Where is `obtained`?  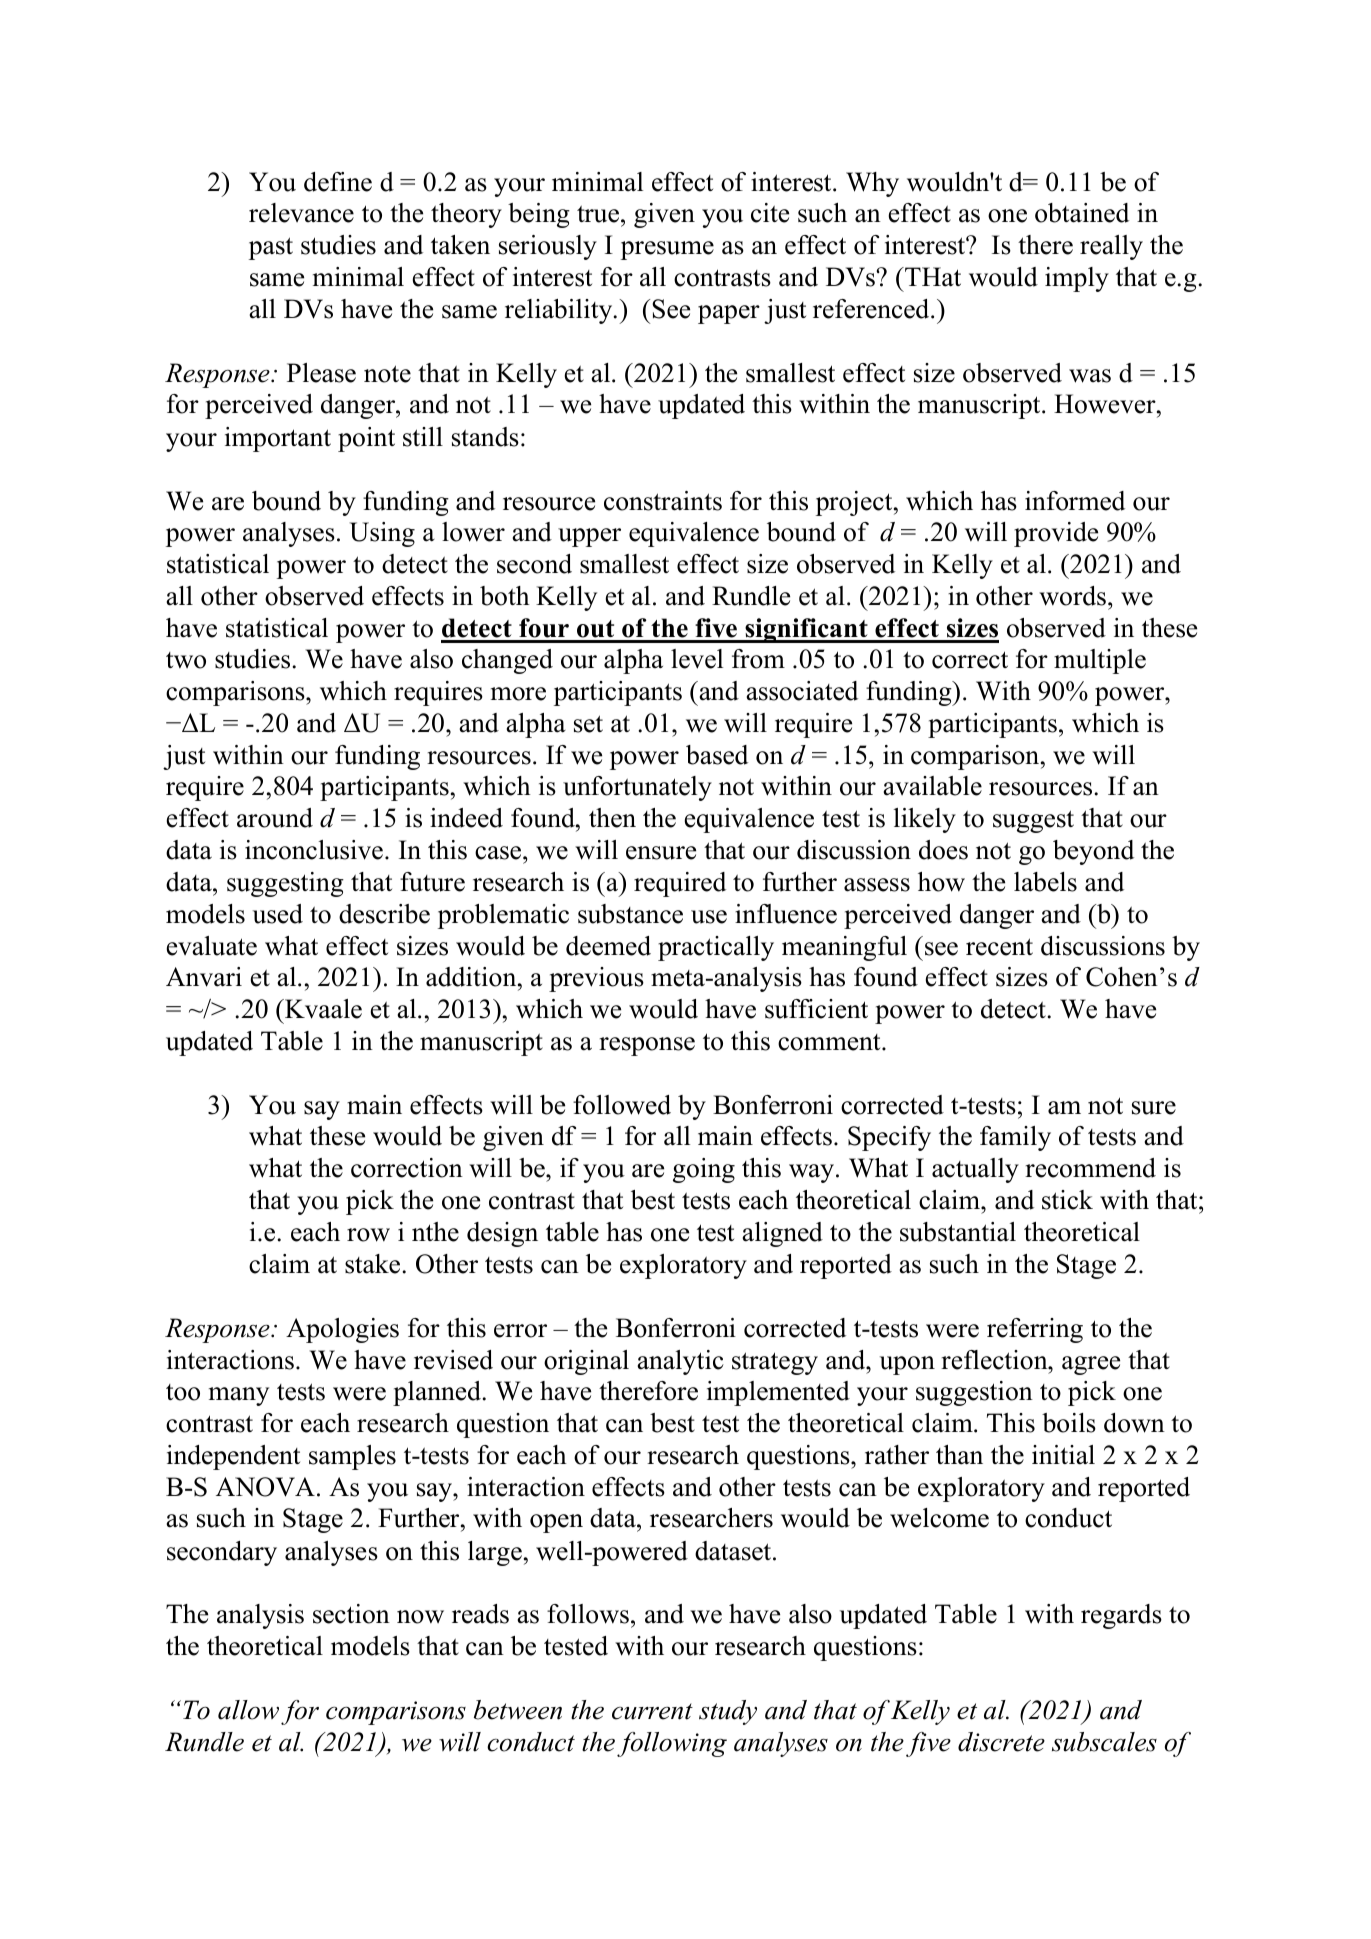
obtained is located at coordinates (1082, 213).
